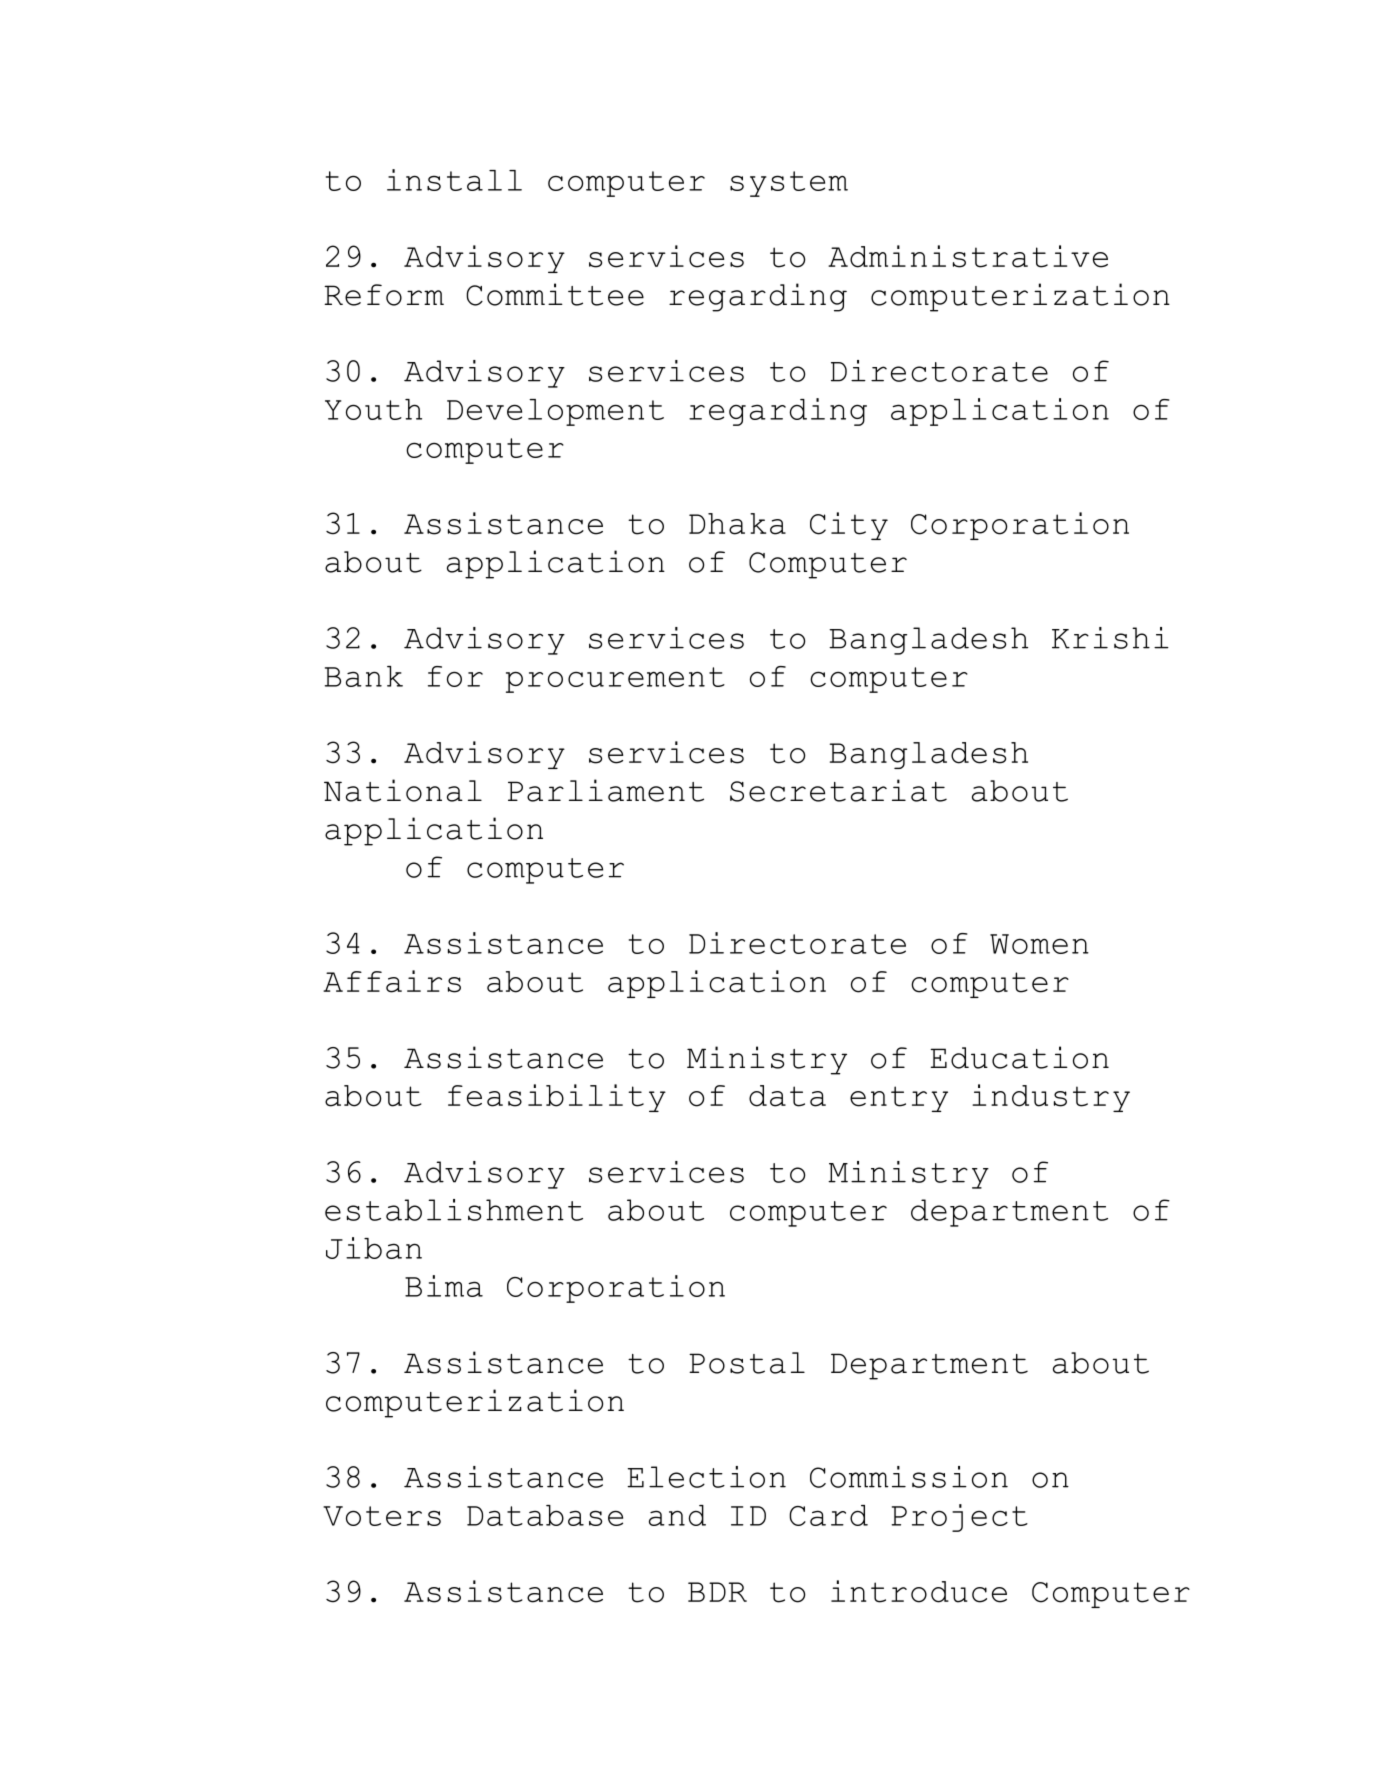 This screenshot has width=1374, height=1778. I want to click on install, so click(454, 180).
